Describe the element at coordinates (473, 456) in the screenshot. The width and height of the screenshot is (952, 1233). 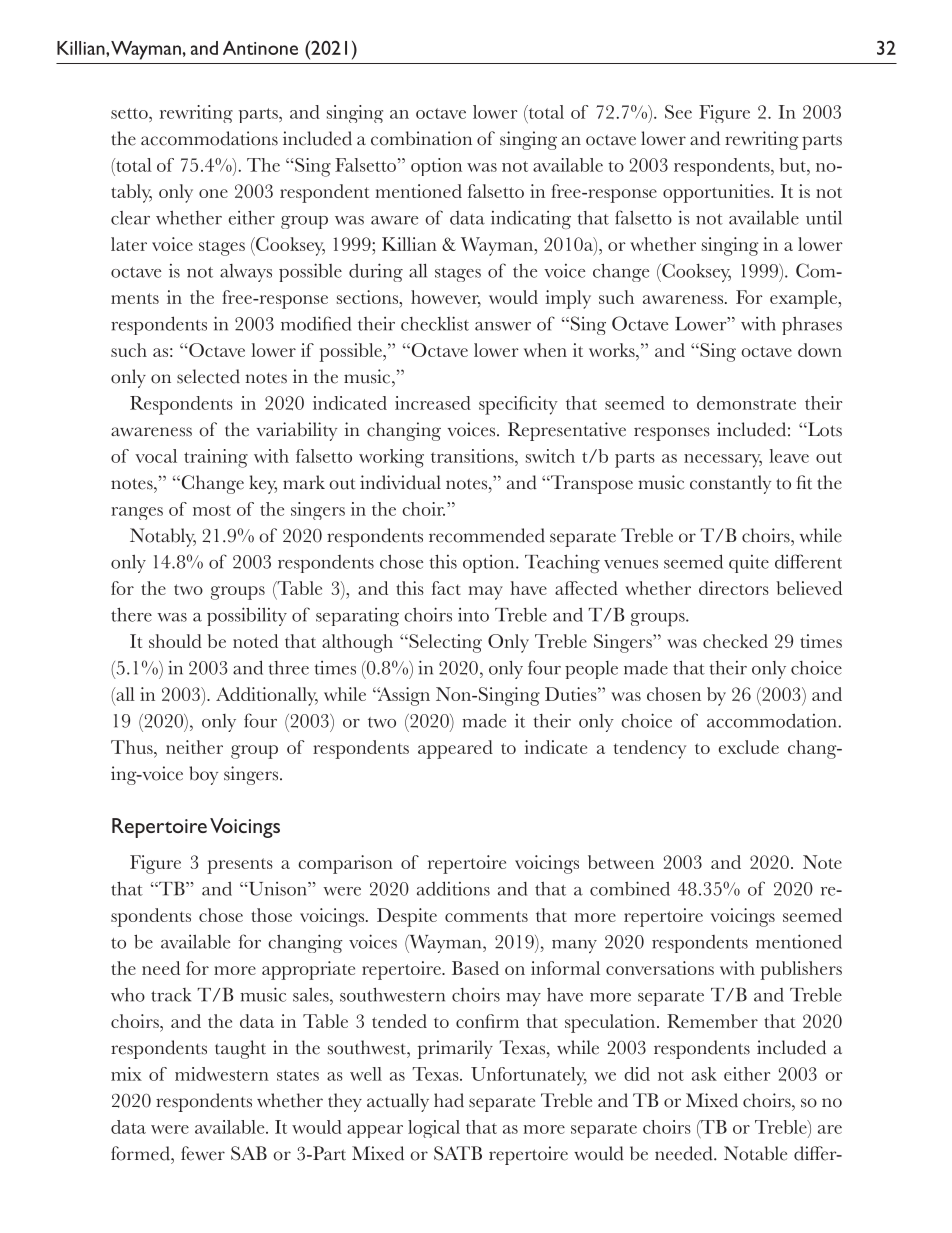
I see `transitions` at that location.
